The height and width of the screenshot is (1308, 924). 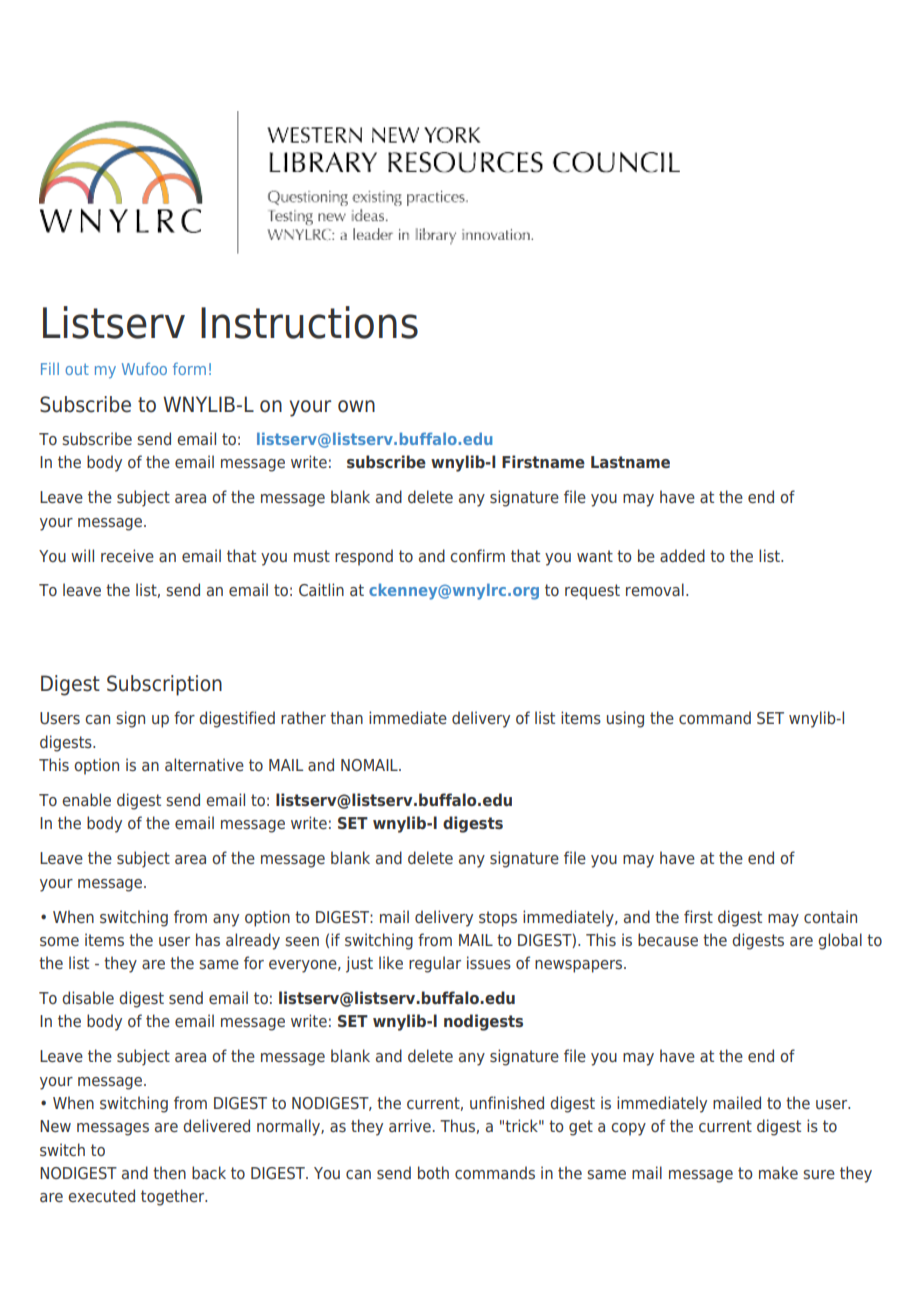 I want to click on using, so click(x=625, y=719).
